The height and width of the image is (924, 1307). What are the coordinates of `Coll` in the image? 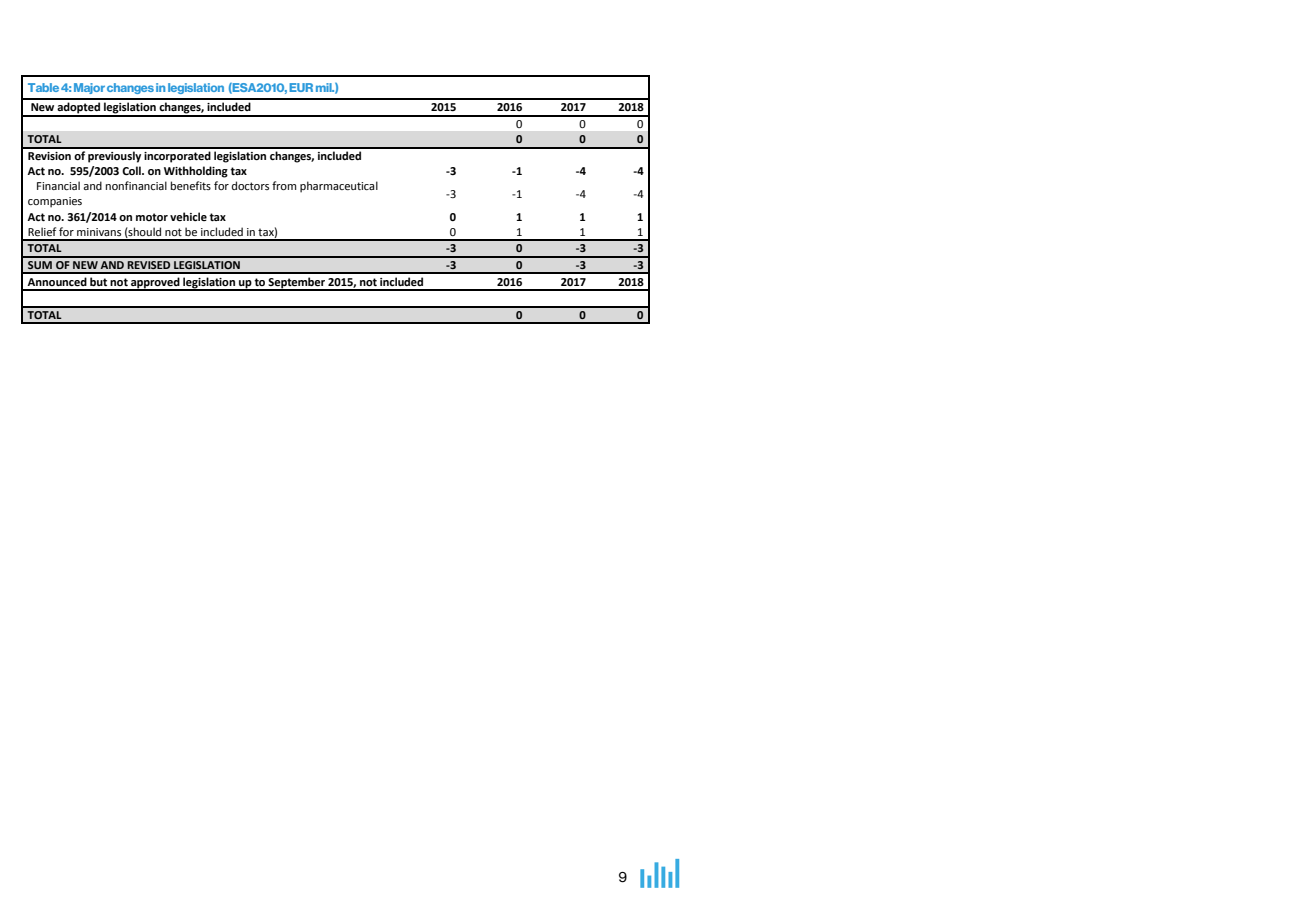 It's located at (132, 170).
